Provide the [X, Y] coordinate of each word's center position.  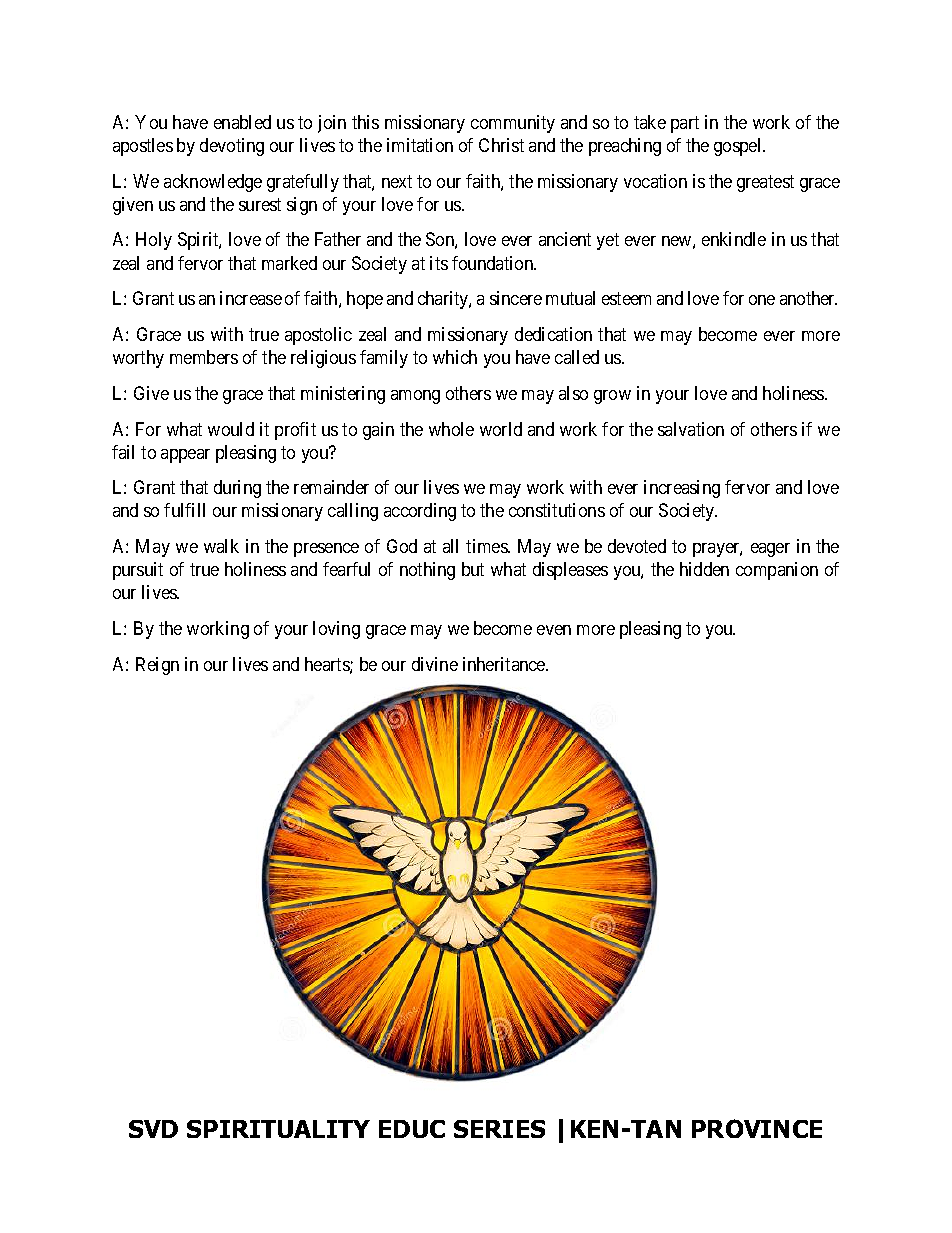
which [455, 357]
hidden [704, 569]
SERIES [499, 1129]
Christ [501, 145]
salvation [691, 429]
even [554, 630]
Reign [157, 666]
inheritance [505, 664]
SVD [153, 1129]
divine [435, 664]
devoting [232, 147]
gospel [739, 147]
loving [336, 630]
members [204, 357]
